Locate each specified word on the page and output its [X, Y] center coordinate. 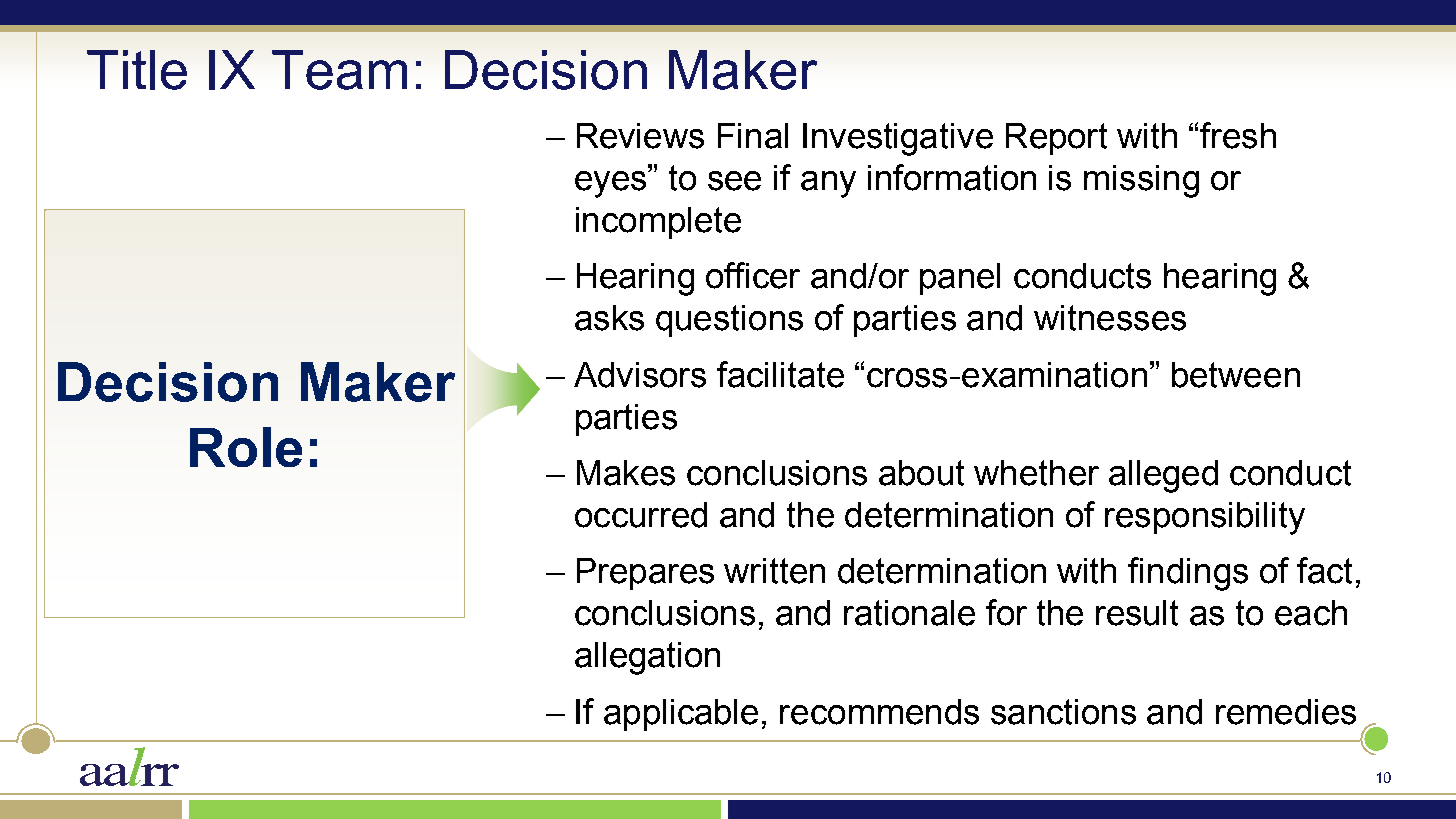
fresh [1238, 135]
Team [339, 70]
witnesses [1110, 318]
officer [753, 275]
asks [609, 318]
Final [753, 136]
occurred [641, 515]
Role [246, 447]
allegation [647, 658]
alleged [1163, 476]
